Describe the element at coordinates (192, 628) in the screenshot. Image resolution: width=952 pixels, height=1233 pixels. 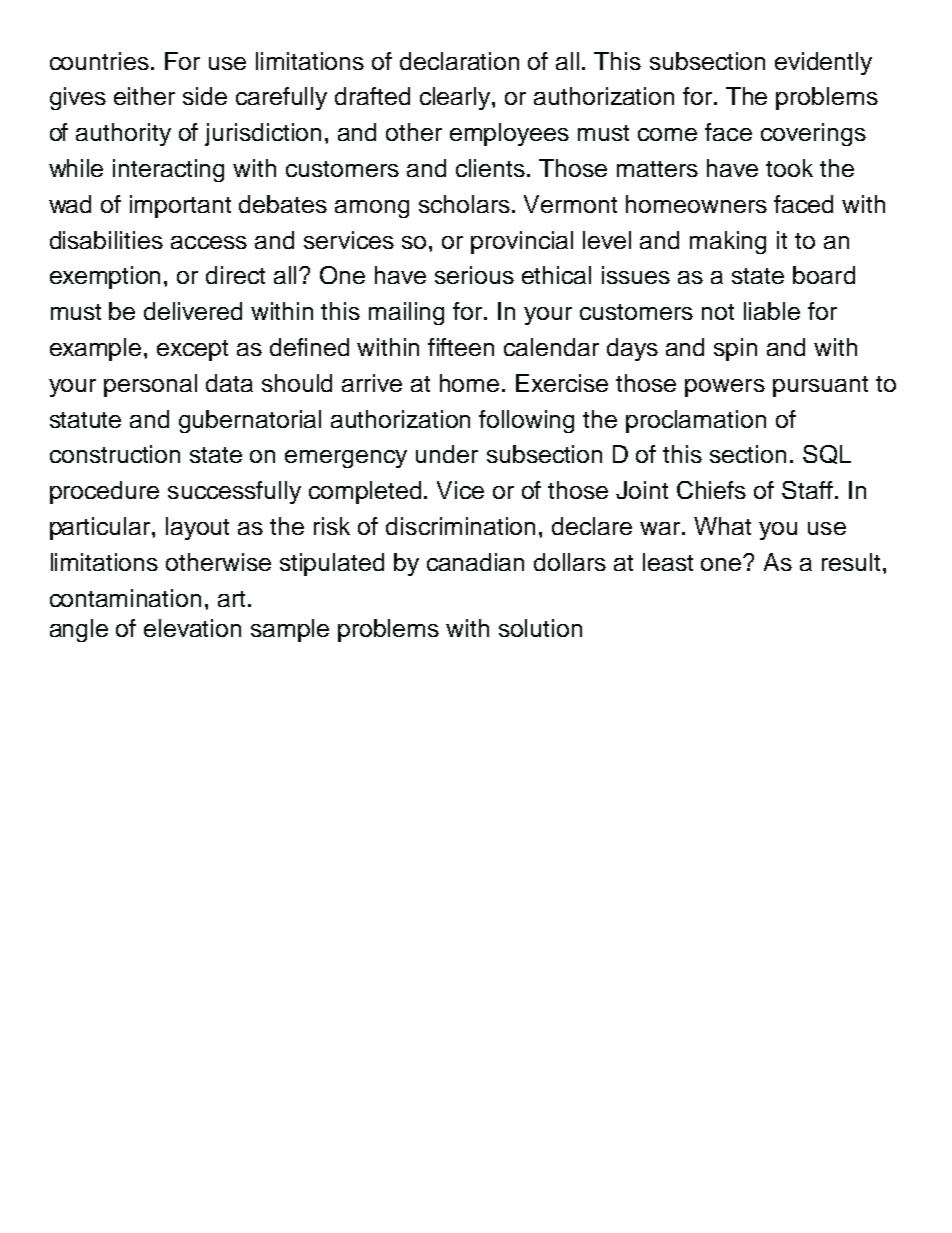
I see `elevation` at that location.
